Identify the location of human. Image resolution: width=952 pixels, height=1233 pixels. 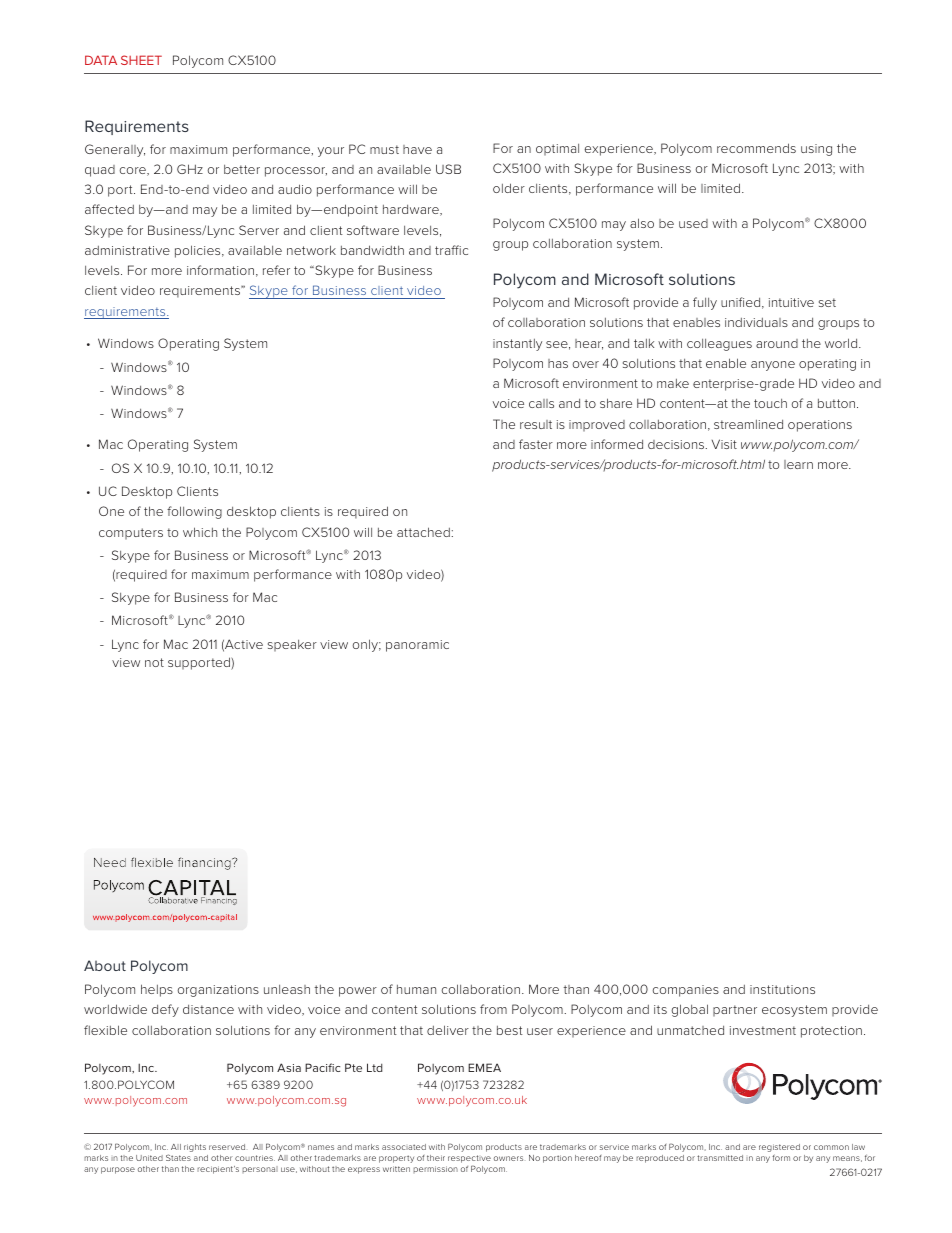
(416, 989).
